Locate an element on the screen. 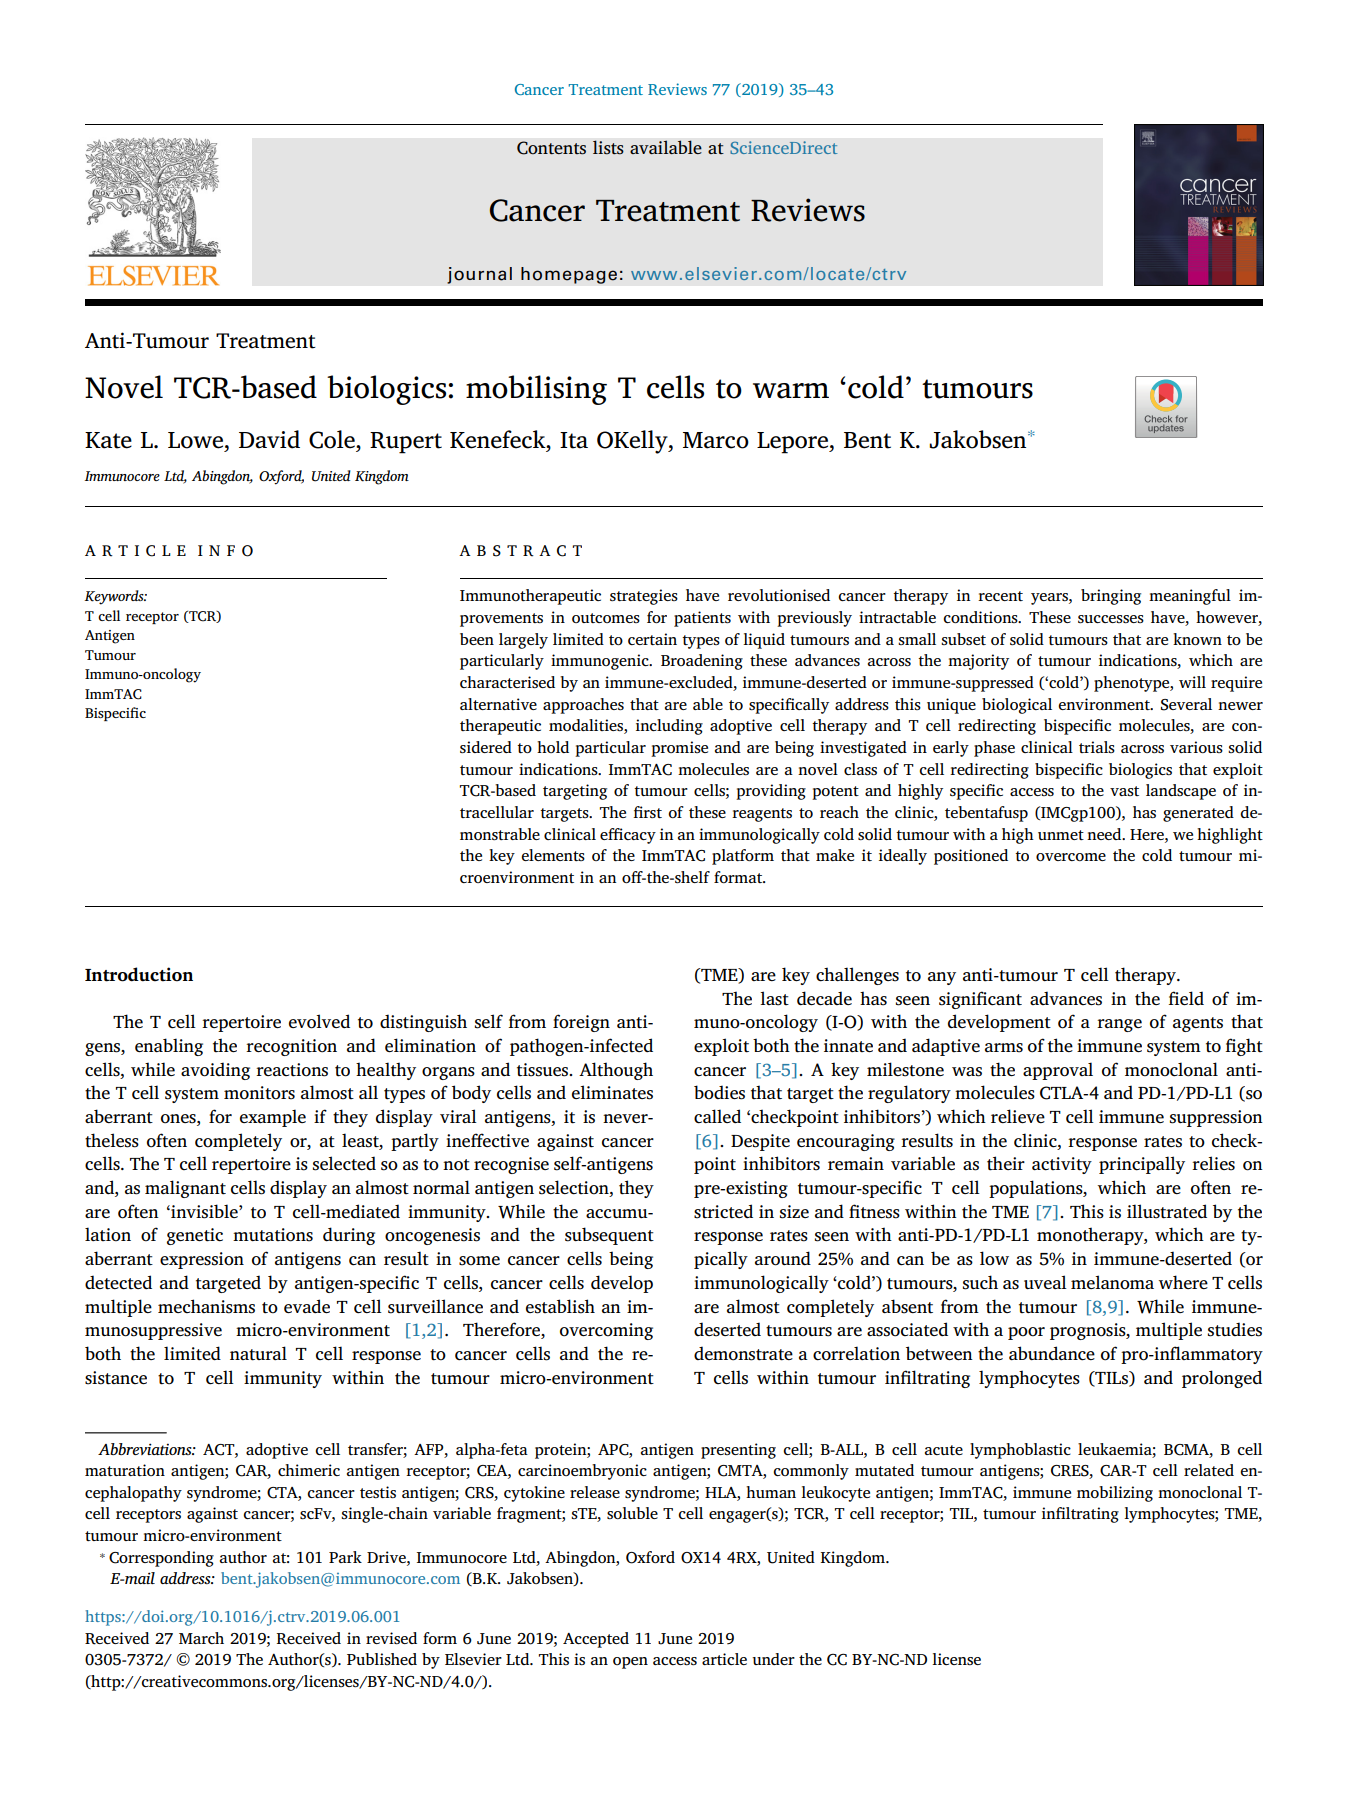  warm is located at coordinates (791, 391).
